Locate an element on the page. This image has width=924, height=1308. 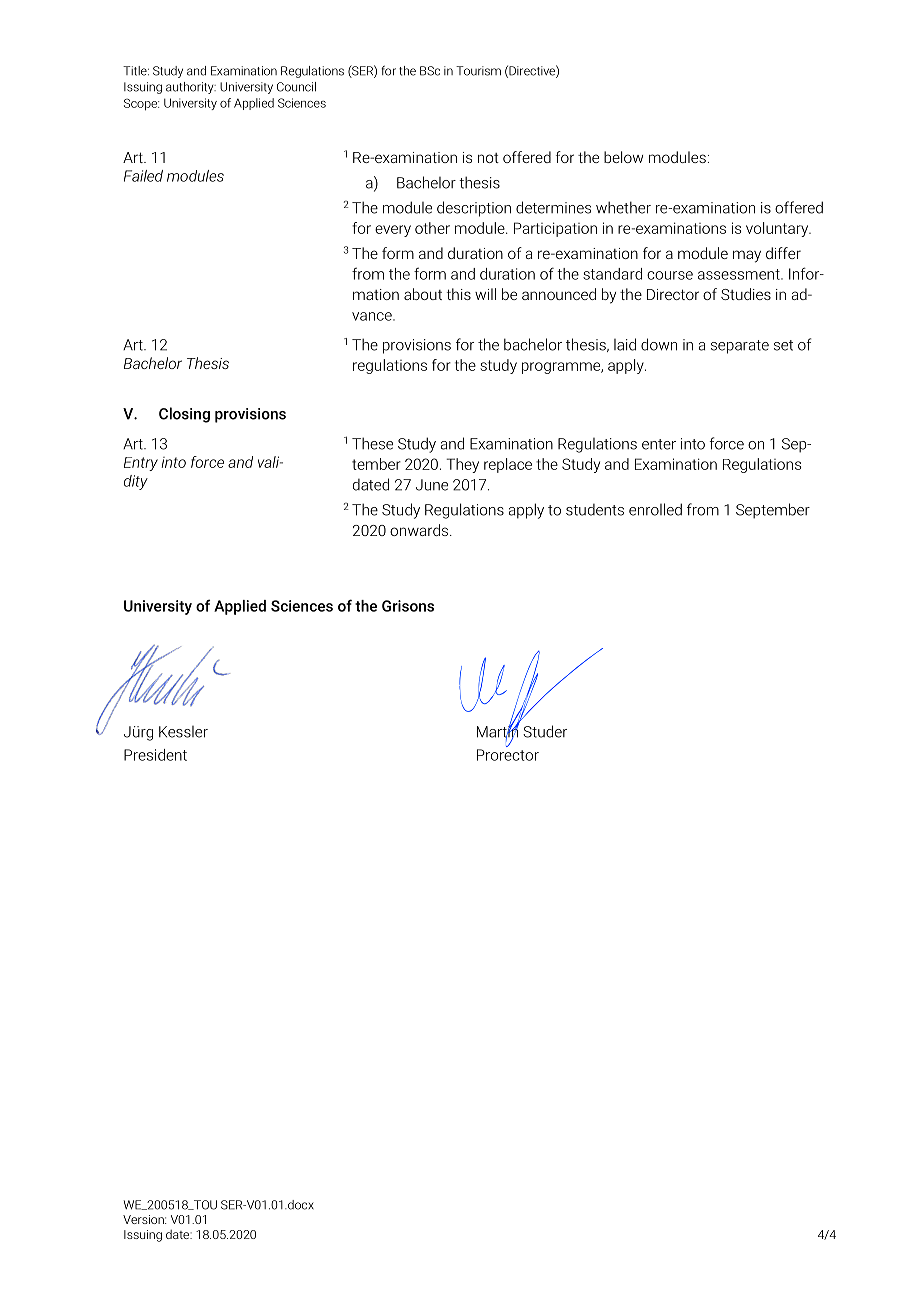
voluntary is located at coordinates (778, 229).
